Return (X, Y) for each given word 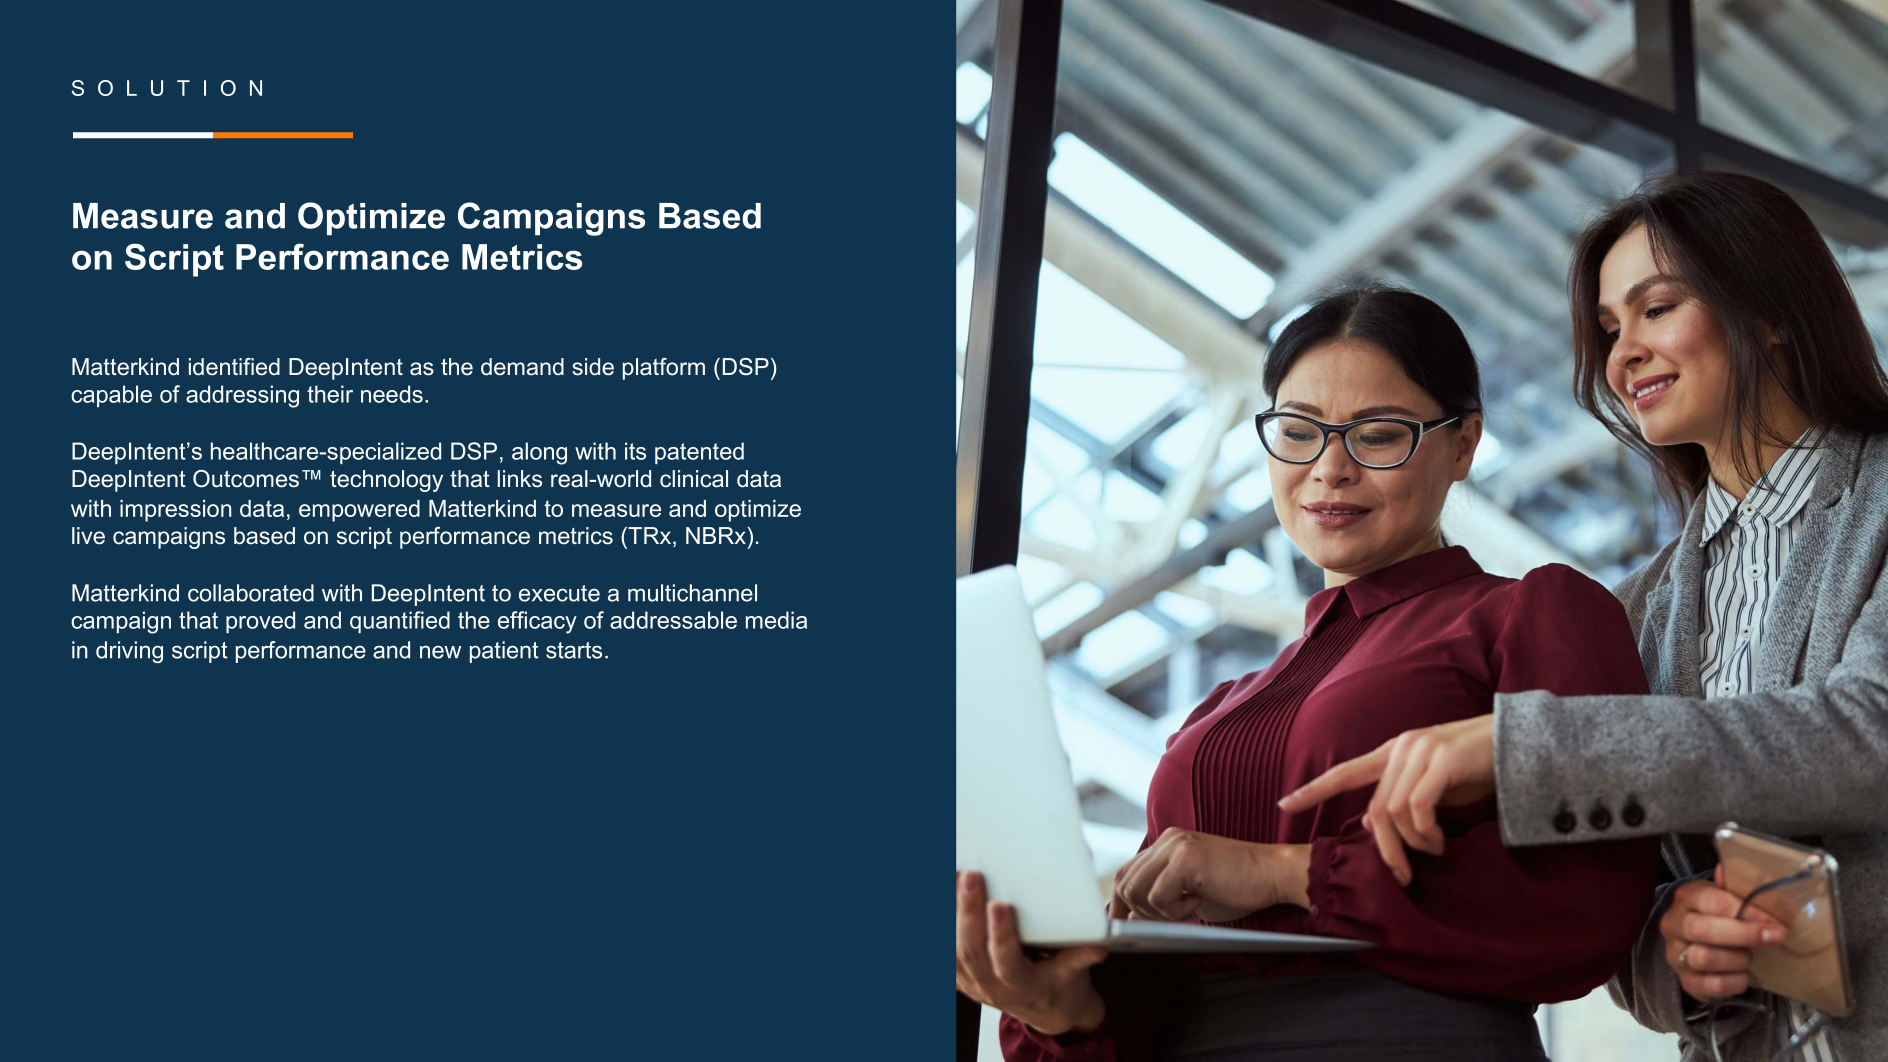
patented (699, 453)
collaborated (251, 593)
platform (664, 369)
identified (234, 367)
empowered (359, 511)
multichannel (692, 593)
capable (111, 396)
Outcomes (246, 479)
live (88, 536)
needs (392, 394)
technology (386, 481)
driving (129, 652)
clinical (694, 479)
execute (559, 593)
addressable (673, 620)
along (539, 453)
